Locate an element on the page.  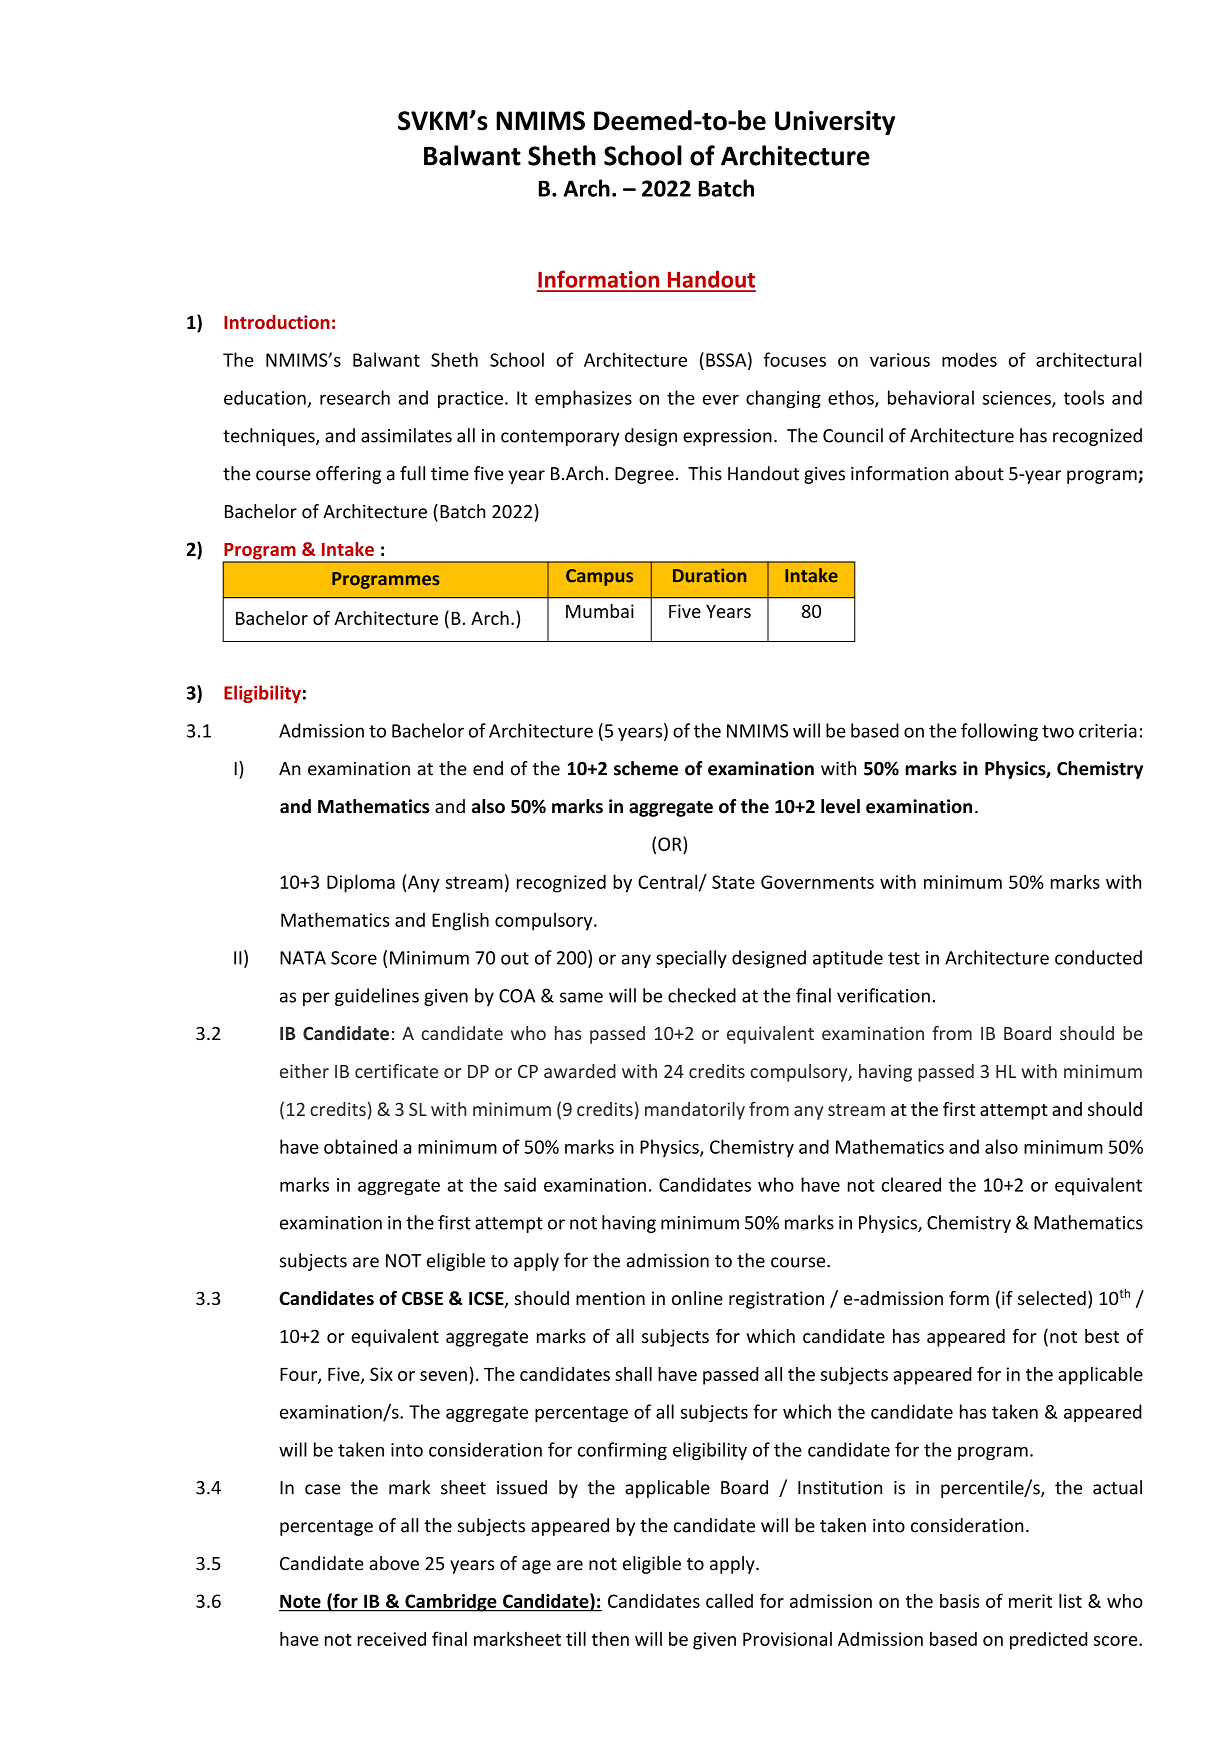
online is located at coordinates (697, 1298).
